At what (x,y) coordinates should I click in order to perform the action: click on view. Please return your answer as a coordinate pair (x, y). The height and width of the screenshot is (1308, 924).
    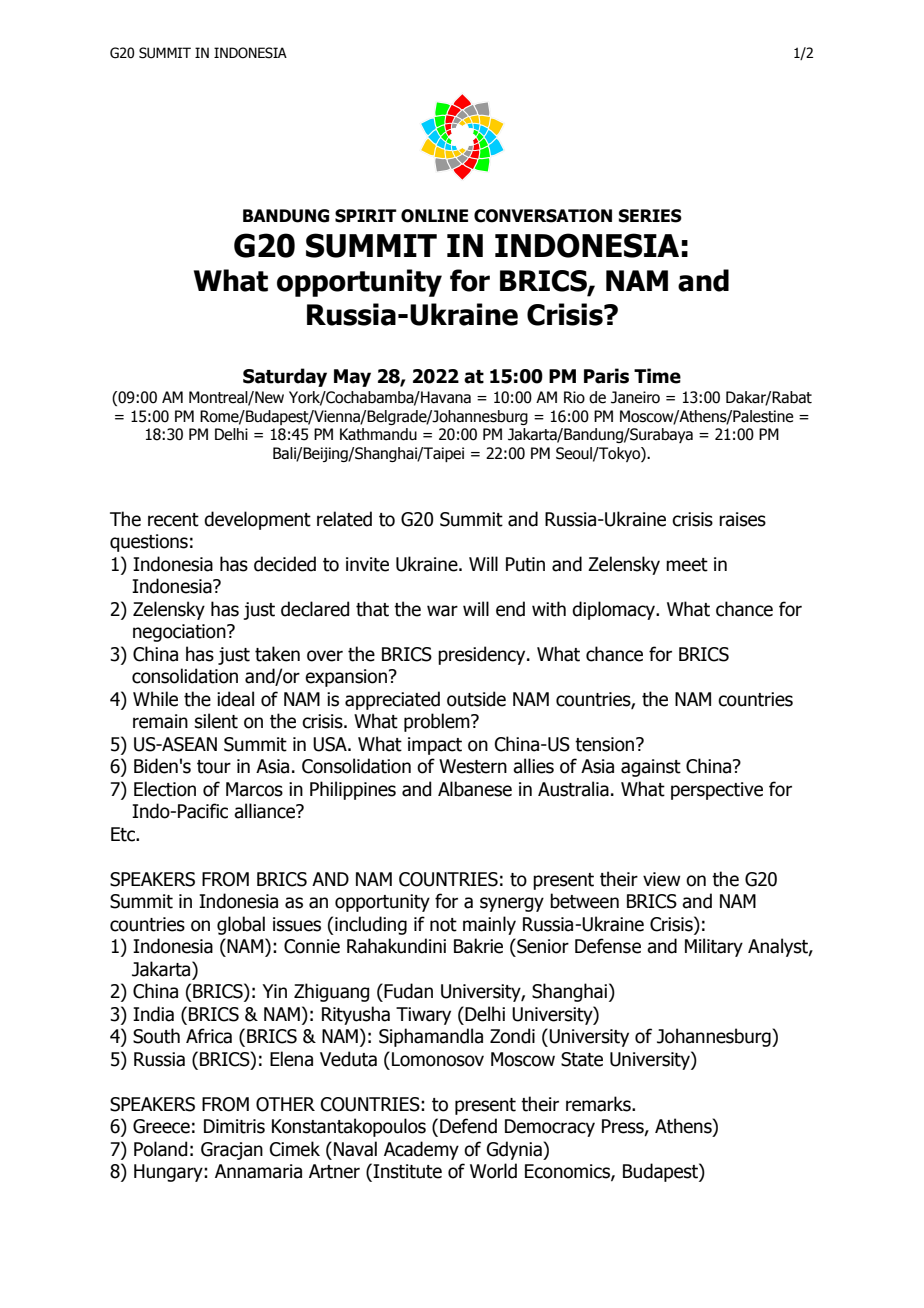
    Looking at the image, I should click on (661, 879).
